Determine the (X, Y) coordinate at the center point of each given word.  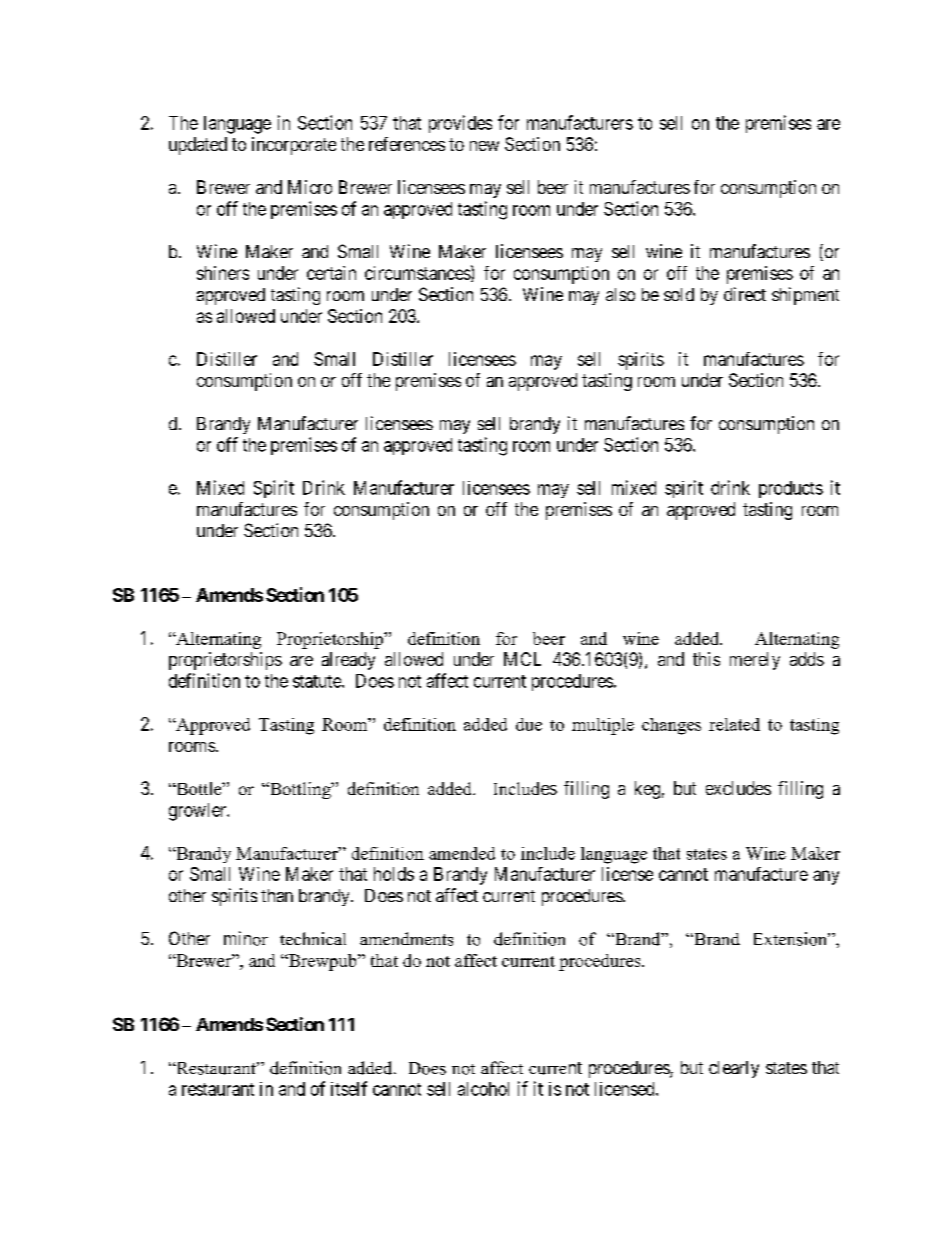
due (529, 724)
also (620, 294)
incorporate (294, 146)
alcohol (483, 1089)
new (484, 146)
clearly (734, 1069)
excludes (738, 788)
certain (331, 273)
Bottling (300, 790)
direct (745, 294)
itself (349, 1088)
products (791, 489)
